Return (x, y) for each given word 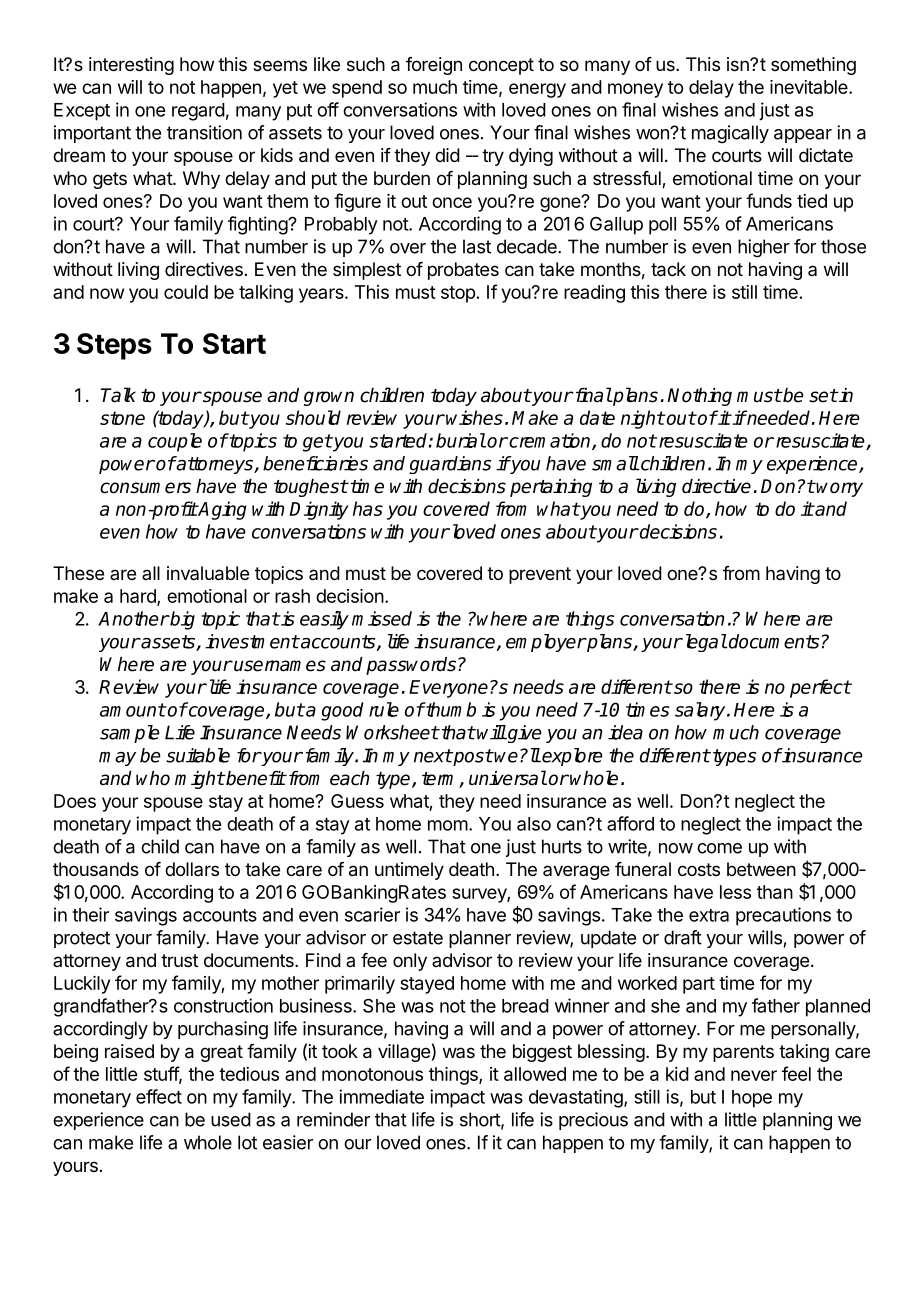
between (761, 869)
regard (198, 112)
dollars (192, 869)
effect (159, 1096)
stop (458, 294)
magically (730, 134)
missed (382, 618)
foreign (434, 66)
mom (448, 825)
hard (139, 597)
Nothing (699, 397)
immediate (381, 1096)
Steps (114, 346)
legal (704, 643)
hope (752, 1099)
